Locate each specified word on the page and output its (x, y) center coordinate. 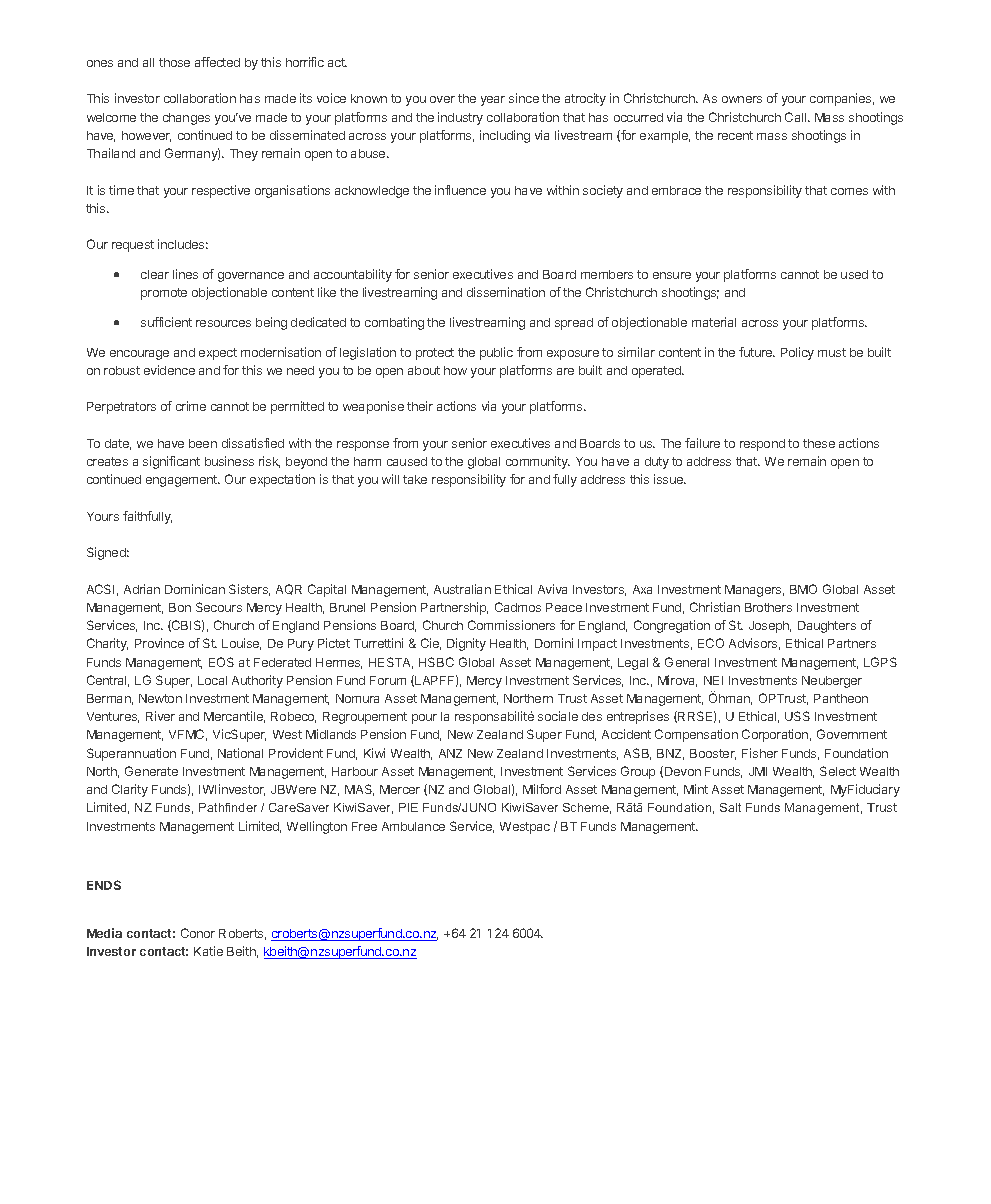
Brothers (768, 607)
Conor (198, 933)
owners (742, 99)
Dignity (466, 644)
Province (159, 643)
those (174, 62)
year (493, 101)
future (757, 352)
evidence (169, 370)
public (496, 353)
